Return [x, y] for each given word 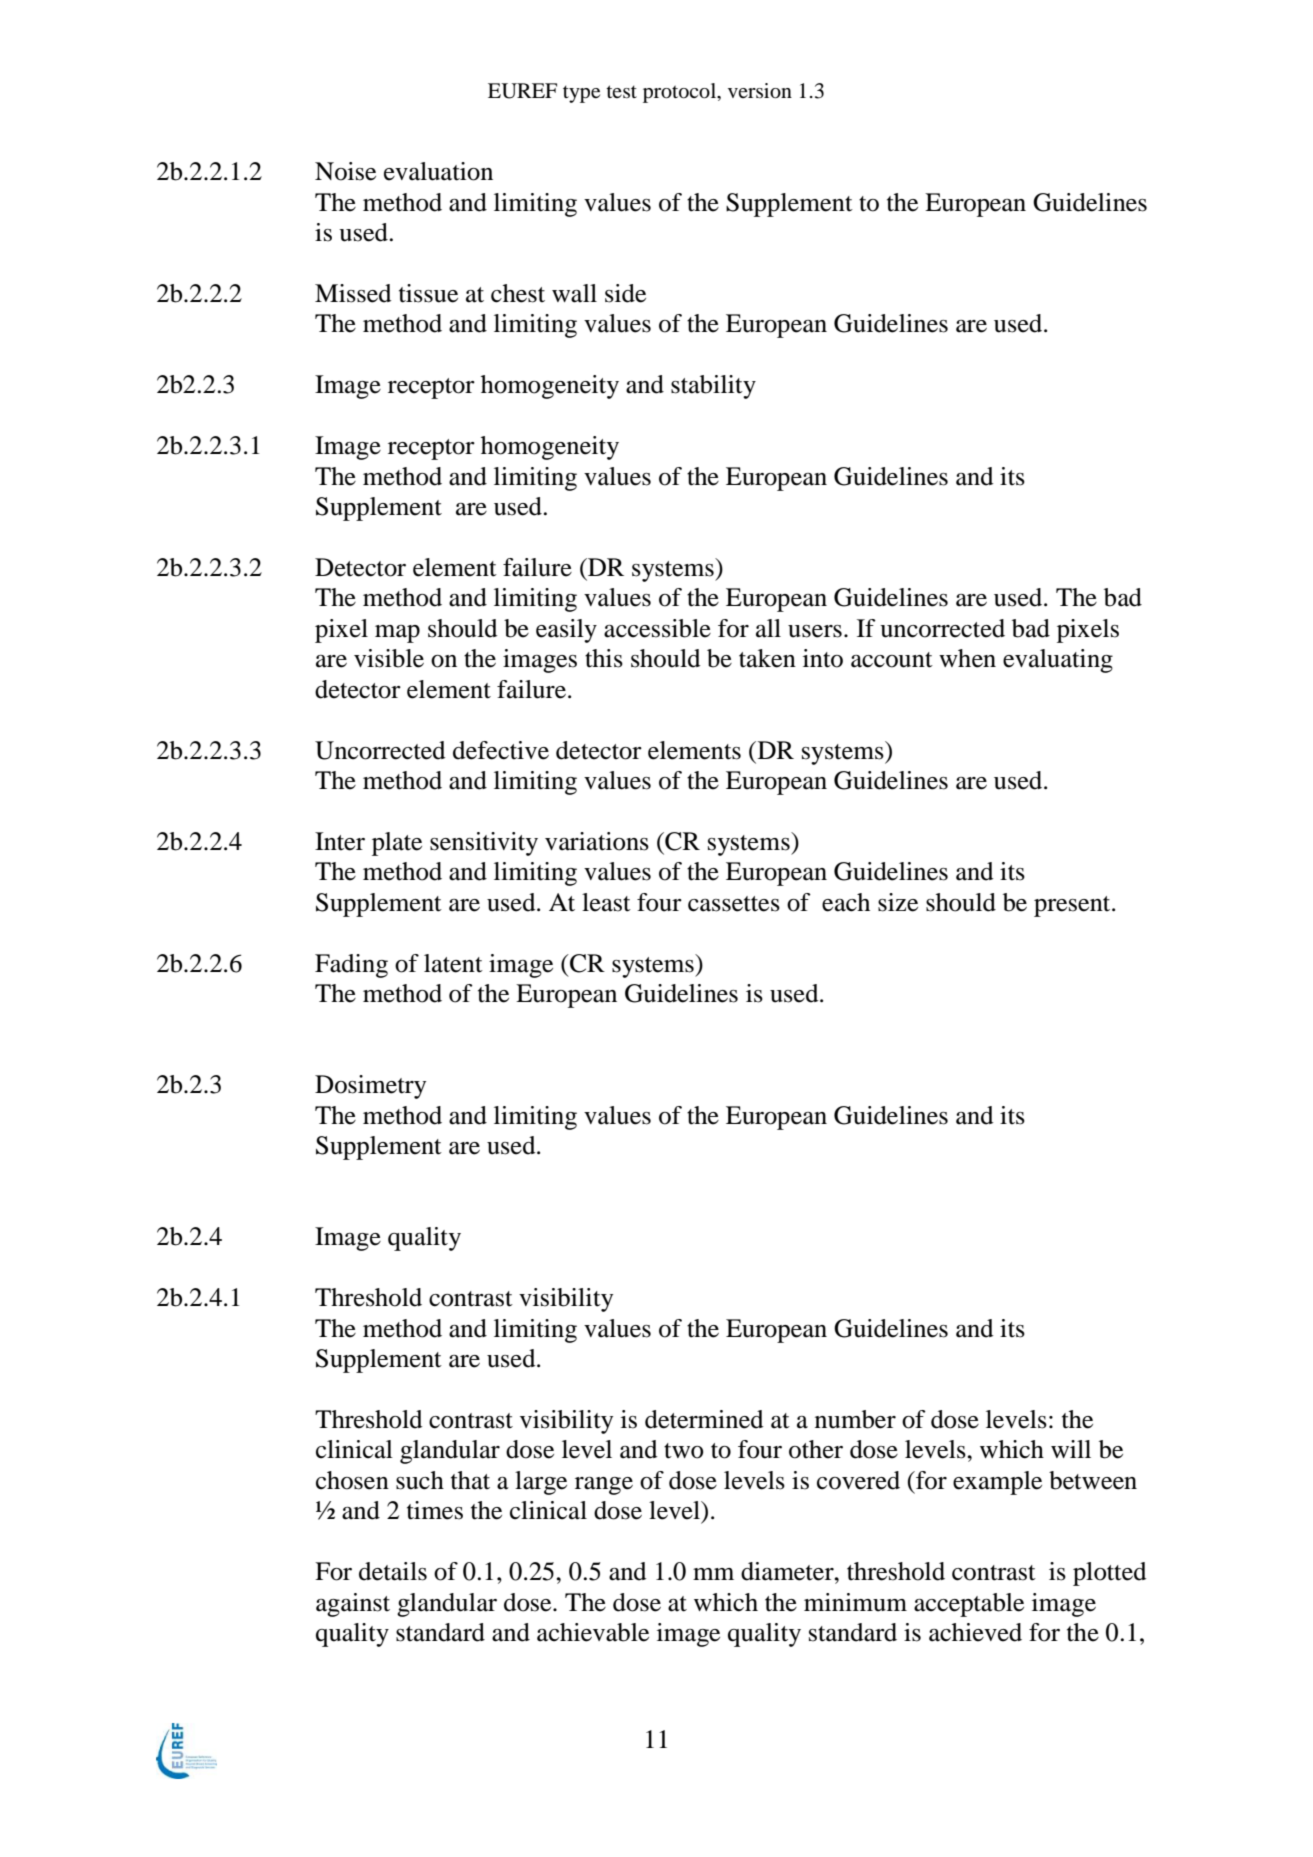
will [1071, 1449]
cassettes [734, 904]
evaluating [1058, 661]
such [420, 1480]
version [760, 91]
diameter [788, 1571]
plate [397, 844]
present [1073, 906]
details [393, 1571]
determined [704, 1419]
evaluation [438, 171]
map [397, 634]
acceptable [969, 1605]
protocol [680, 93]
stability [713, 387]
